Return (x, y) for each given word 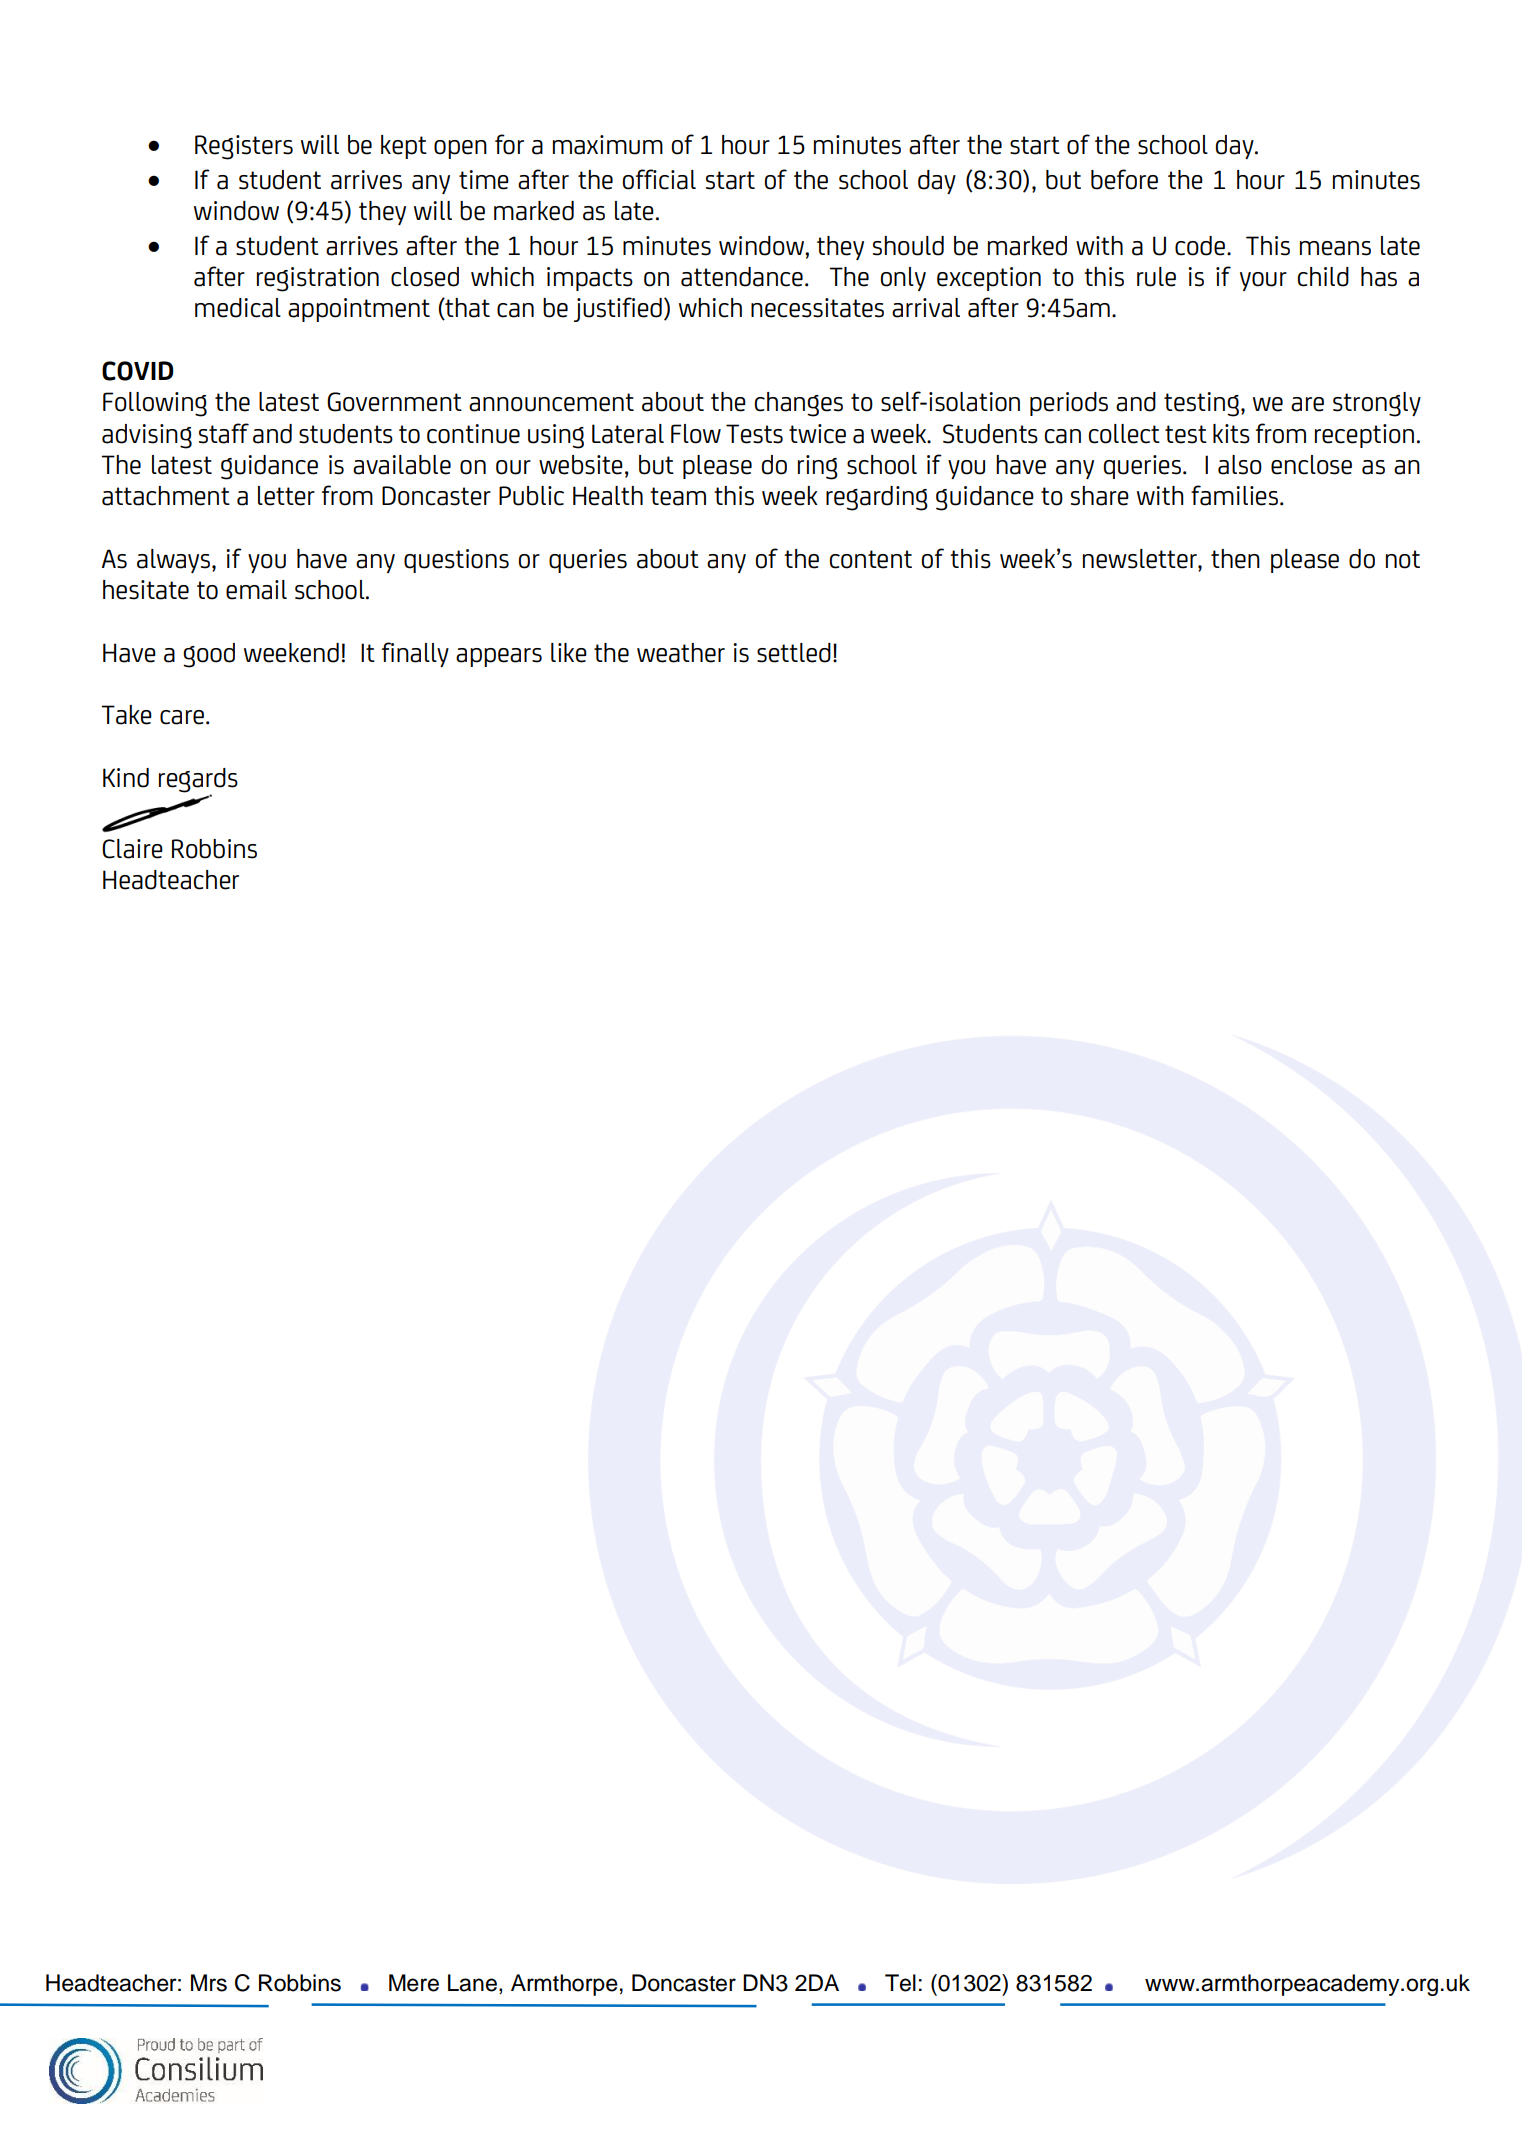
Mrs (209, 1983)
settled (794, 653)
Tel (900, 1983)
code (1201, 246)
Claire (132, 849)
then (1235, 559)
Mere (414, 1983)
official (659, 179)
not (1403, 559)
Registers (244, 147)
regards (198, 781)
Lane (472, 1983)
